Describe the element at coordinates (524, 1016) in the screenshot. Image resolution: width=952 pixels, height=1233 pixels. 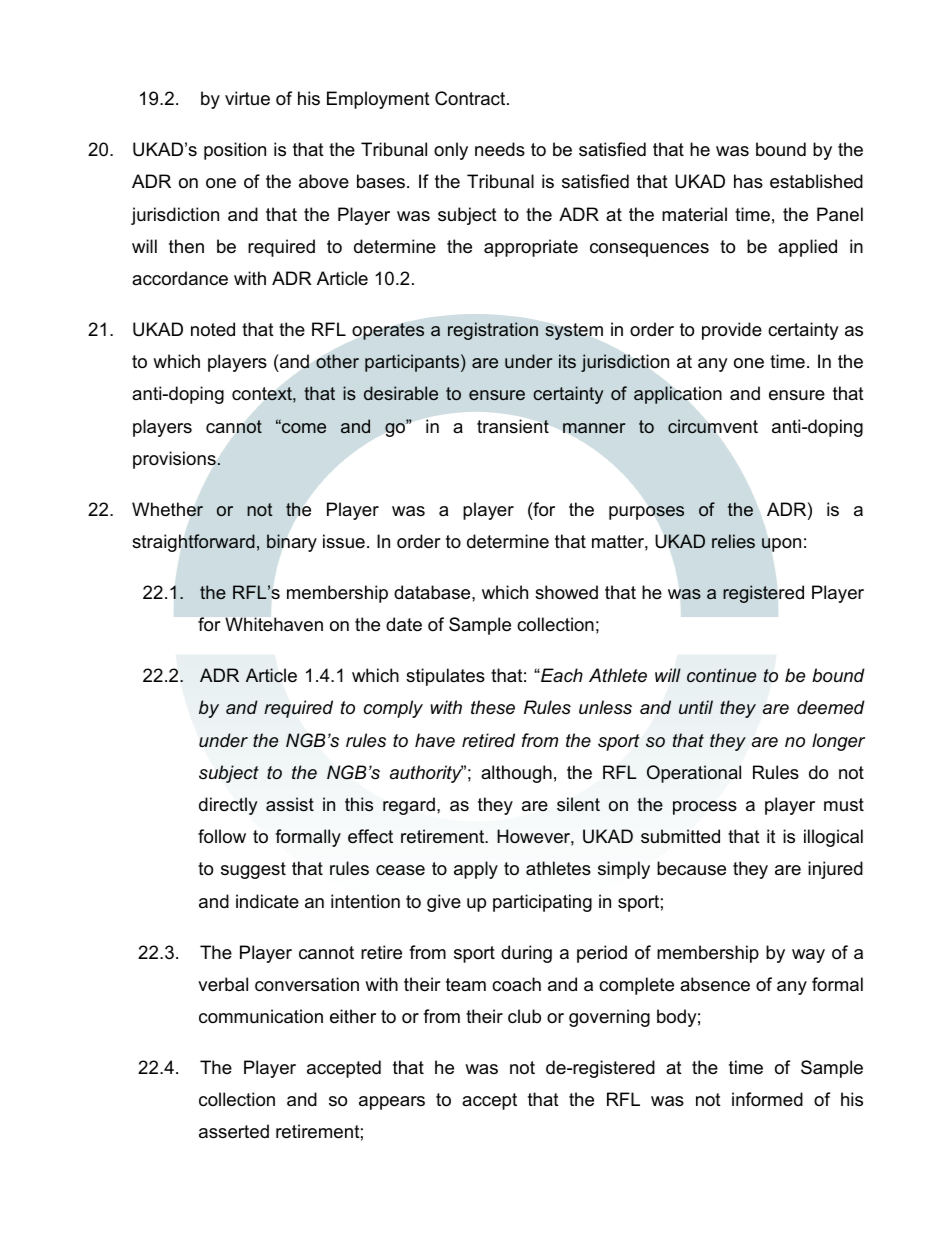
I see `club` at that location.
